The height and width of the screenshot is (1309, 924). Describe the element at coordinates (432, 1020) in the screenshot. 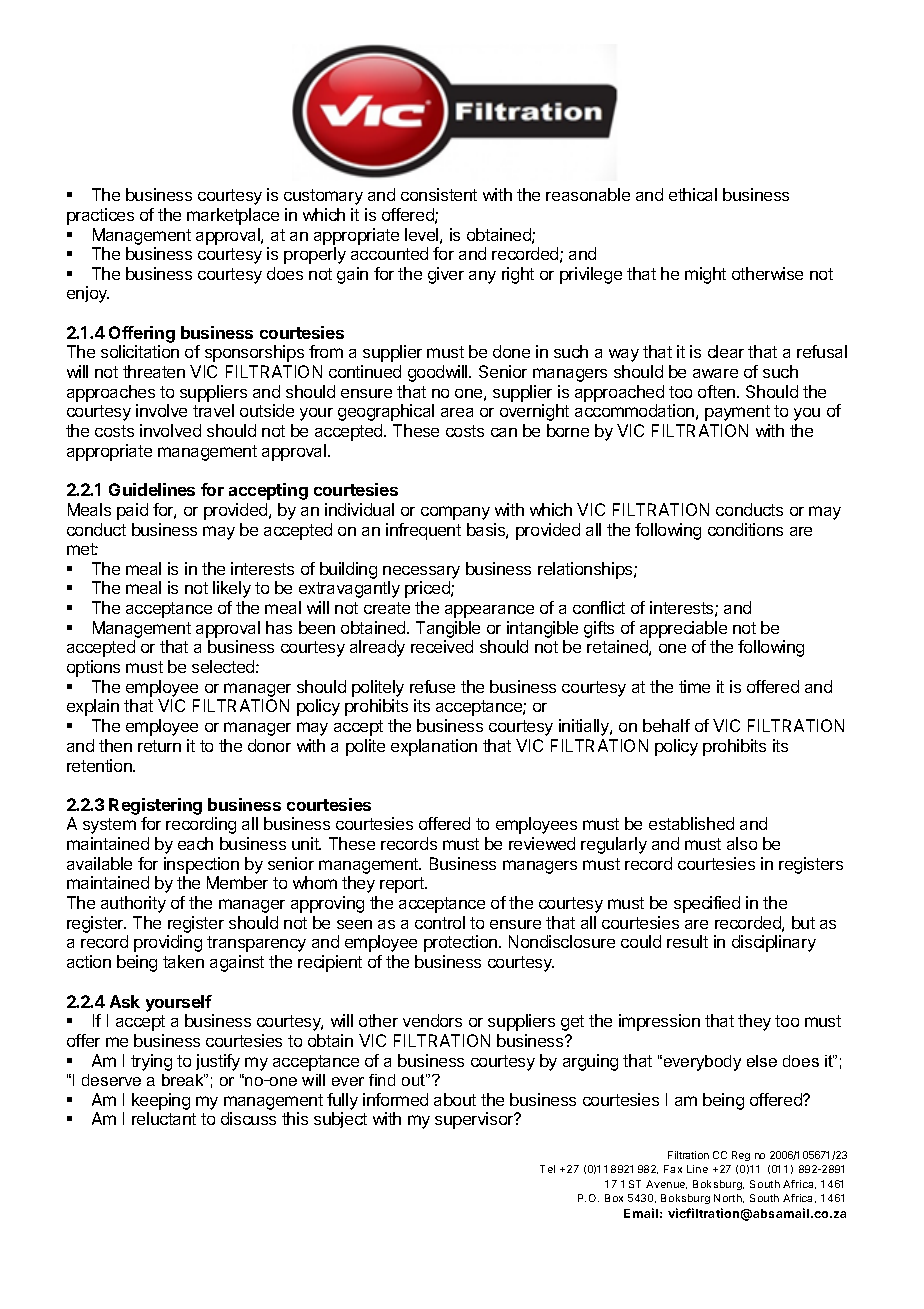

I see `vendors` at that location.
